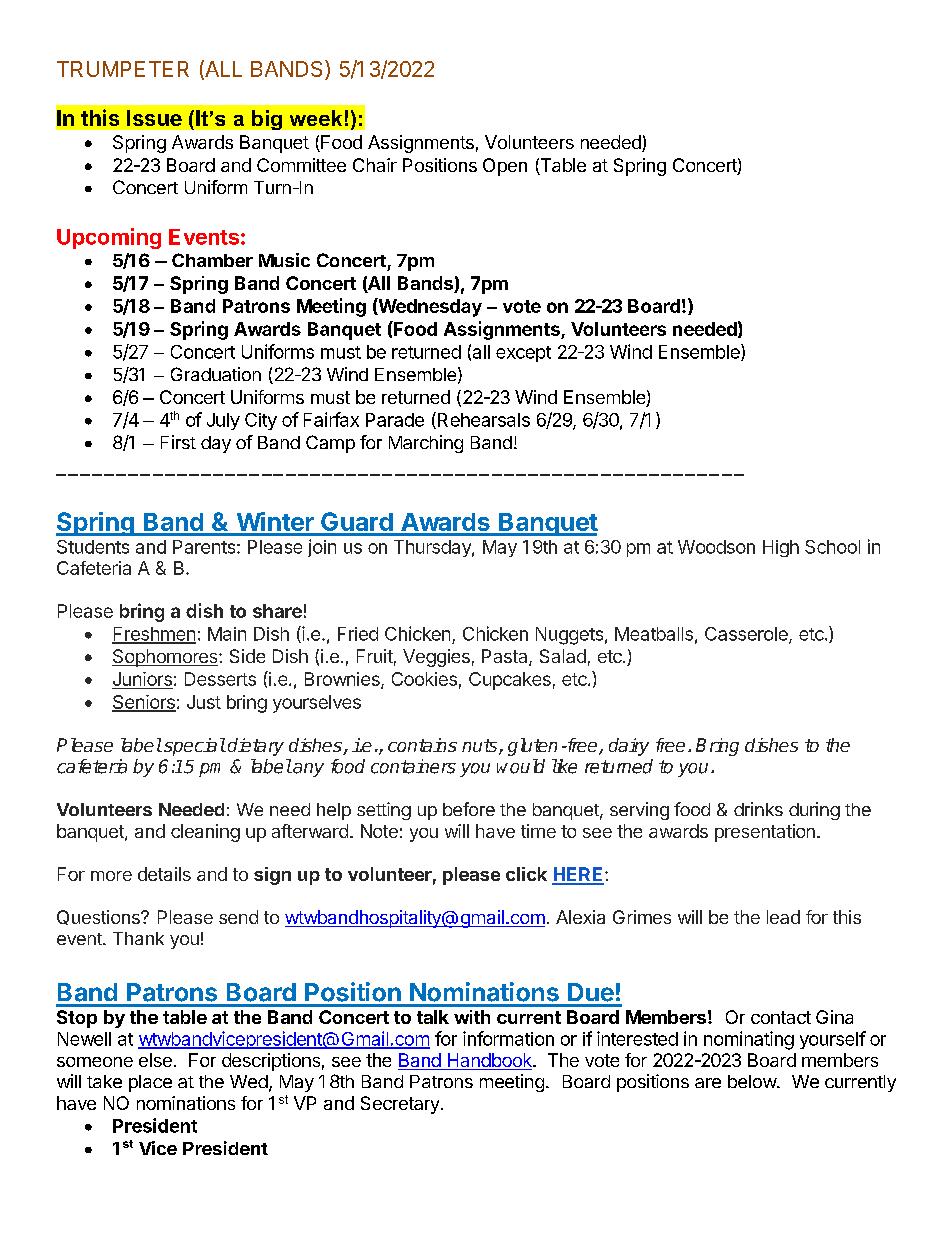 The image size is (952, 1233). What do you see at coordinates (154, 635) in the image?
I see `Freshmen` at bounding box center [154, 635].
